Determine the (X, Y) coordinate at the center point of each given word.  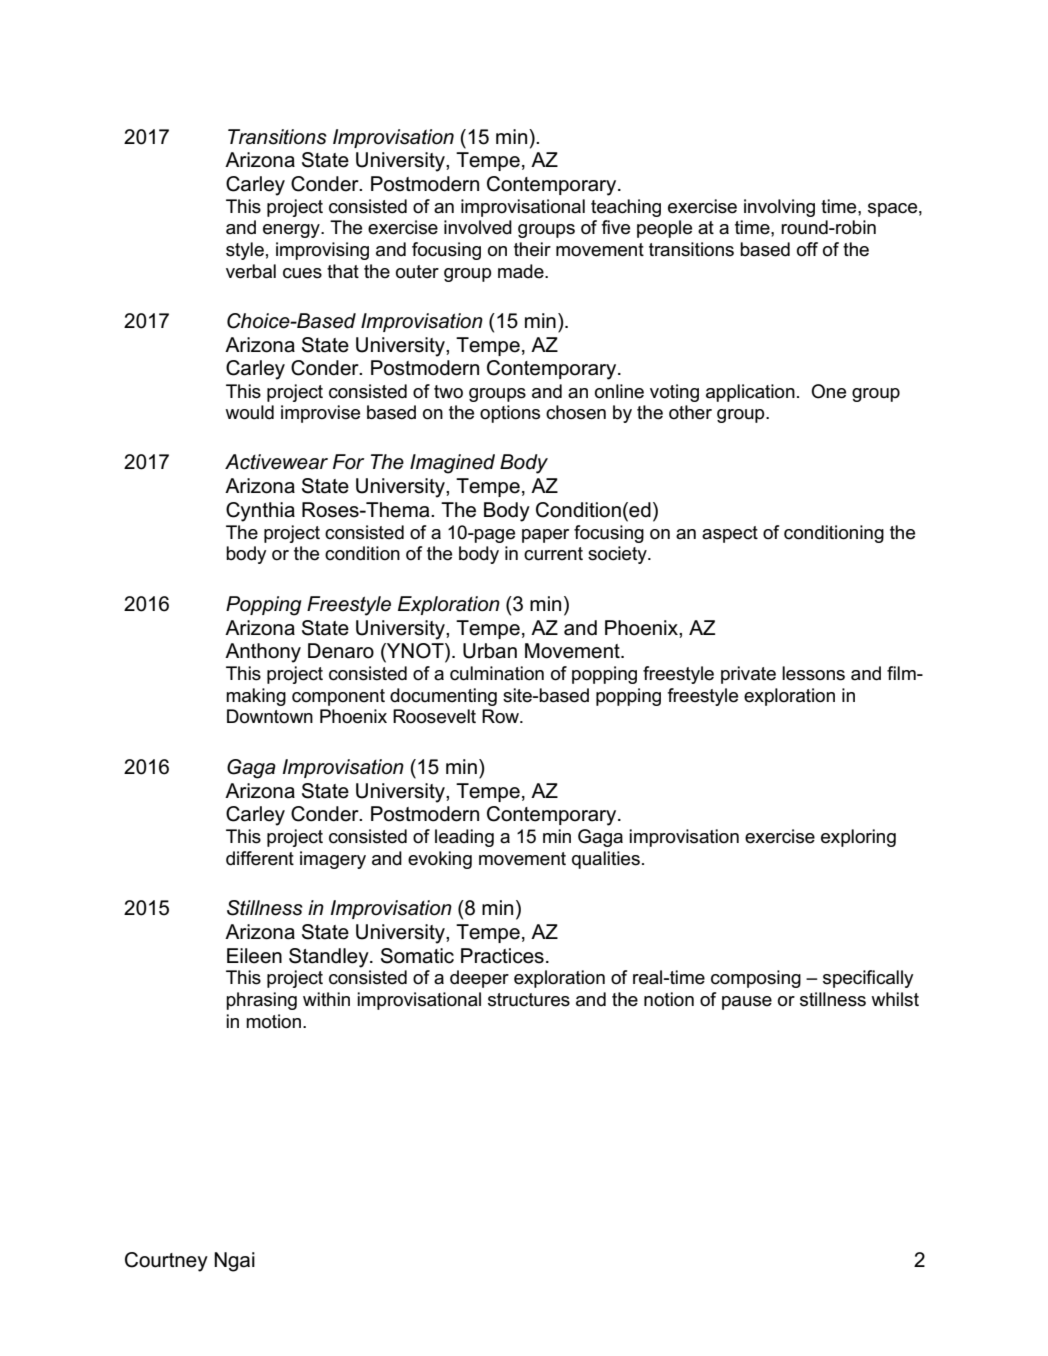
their (532, 249)
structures (529, 1000)
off (807, 249)
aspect (730, 534)
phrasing (261, 1001)
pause (747, 1003)
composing (756, 979)
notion (669, 999)
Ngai (234, 1262)
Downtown (270, 716)
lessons (813, 673)
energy (292, 231)
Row (501, 716)
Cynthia (260, 512)
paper (545, 536)
